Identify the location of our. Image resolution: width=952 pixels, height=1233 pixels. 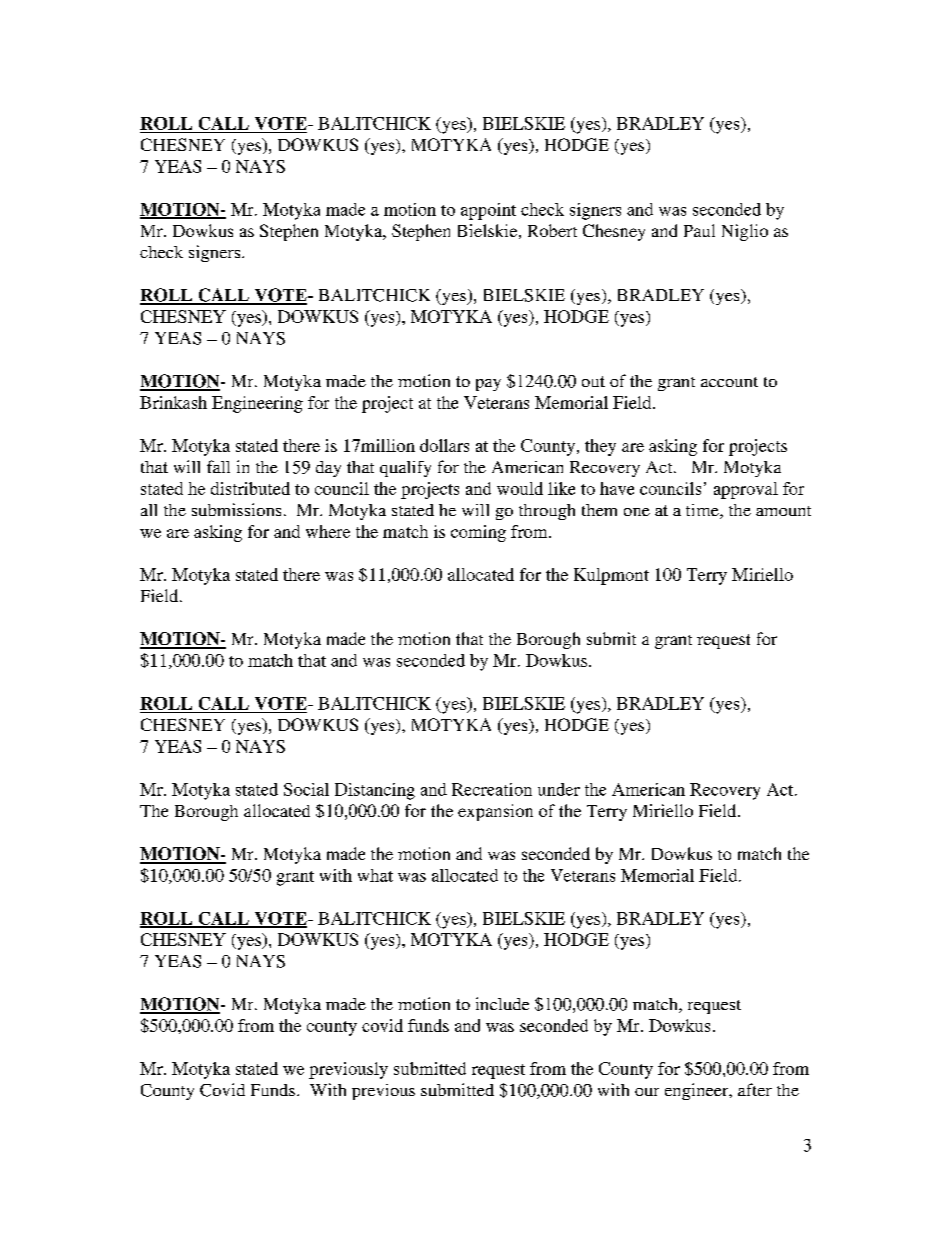
(647, 1092).
